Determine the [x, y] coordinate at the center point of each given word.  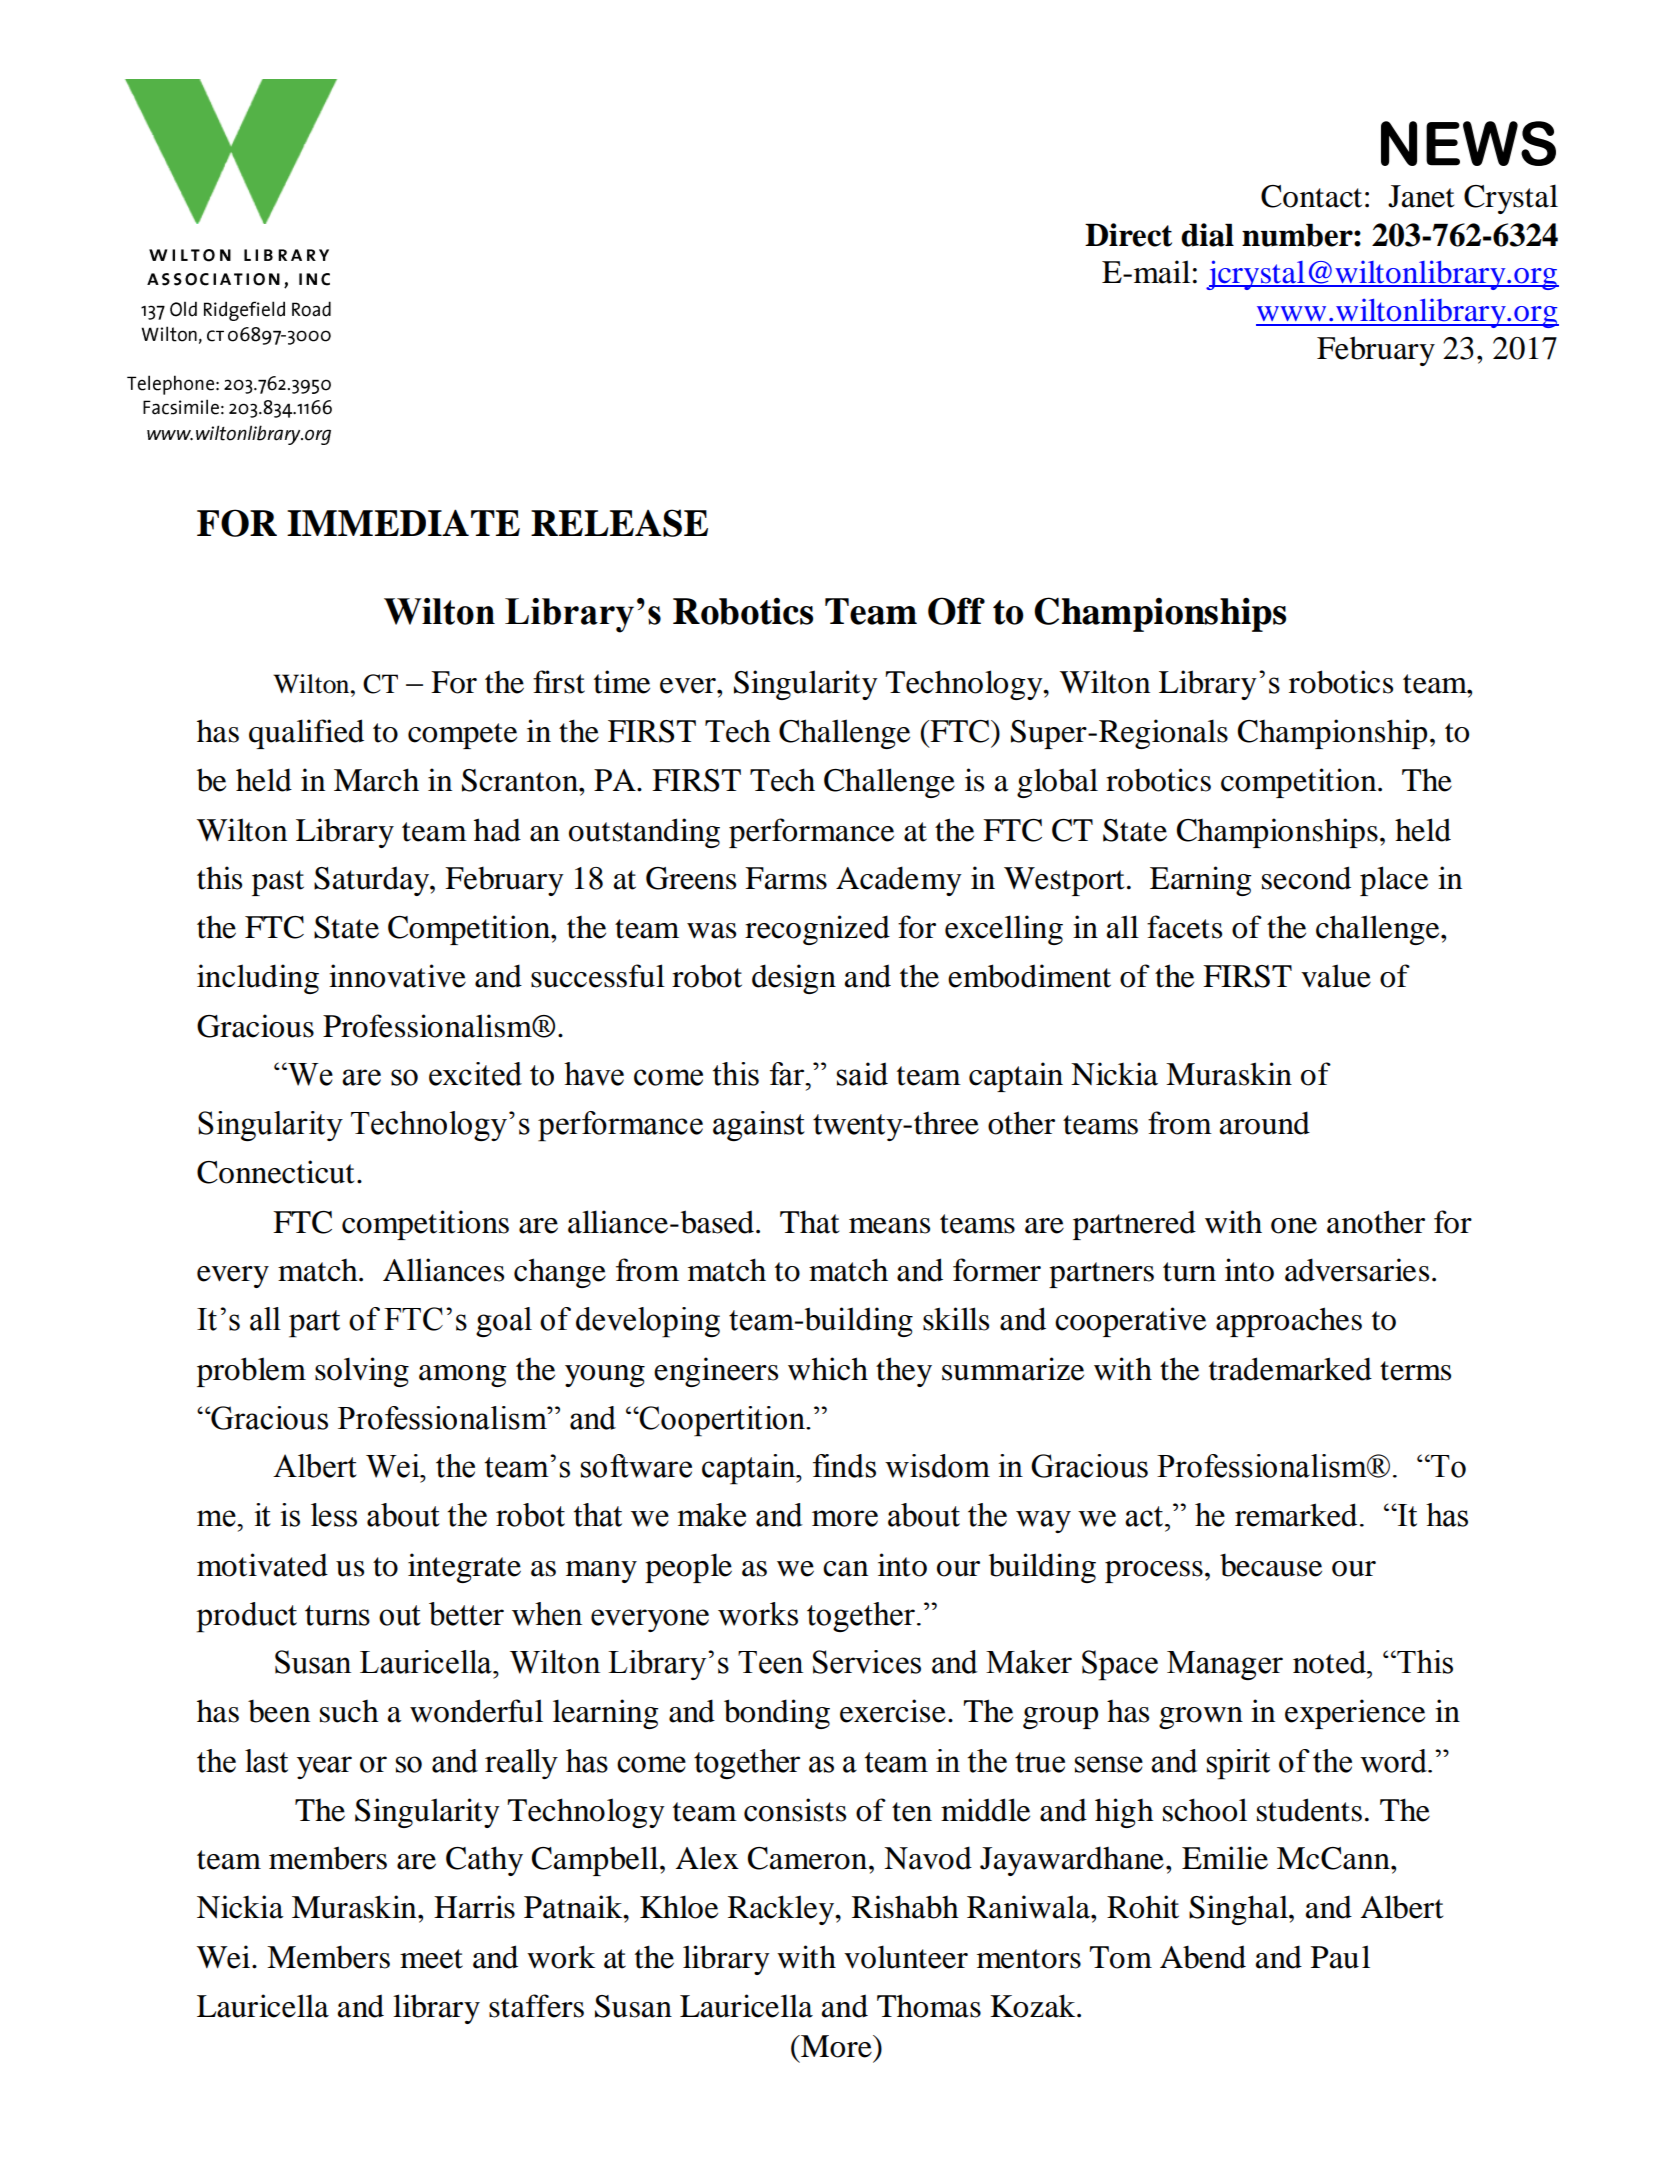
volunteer [906, 1957]
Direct [1128, 235]
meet [431, 1959]
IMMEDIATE [403, 522]
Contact [1311, 196]
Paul [1340, 1957]
